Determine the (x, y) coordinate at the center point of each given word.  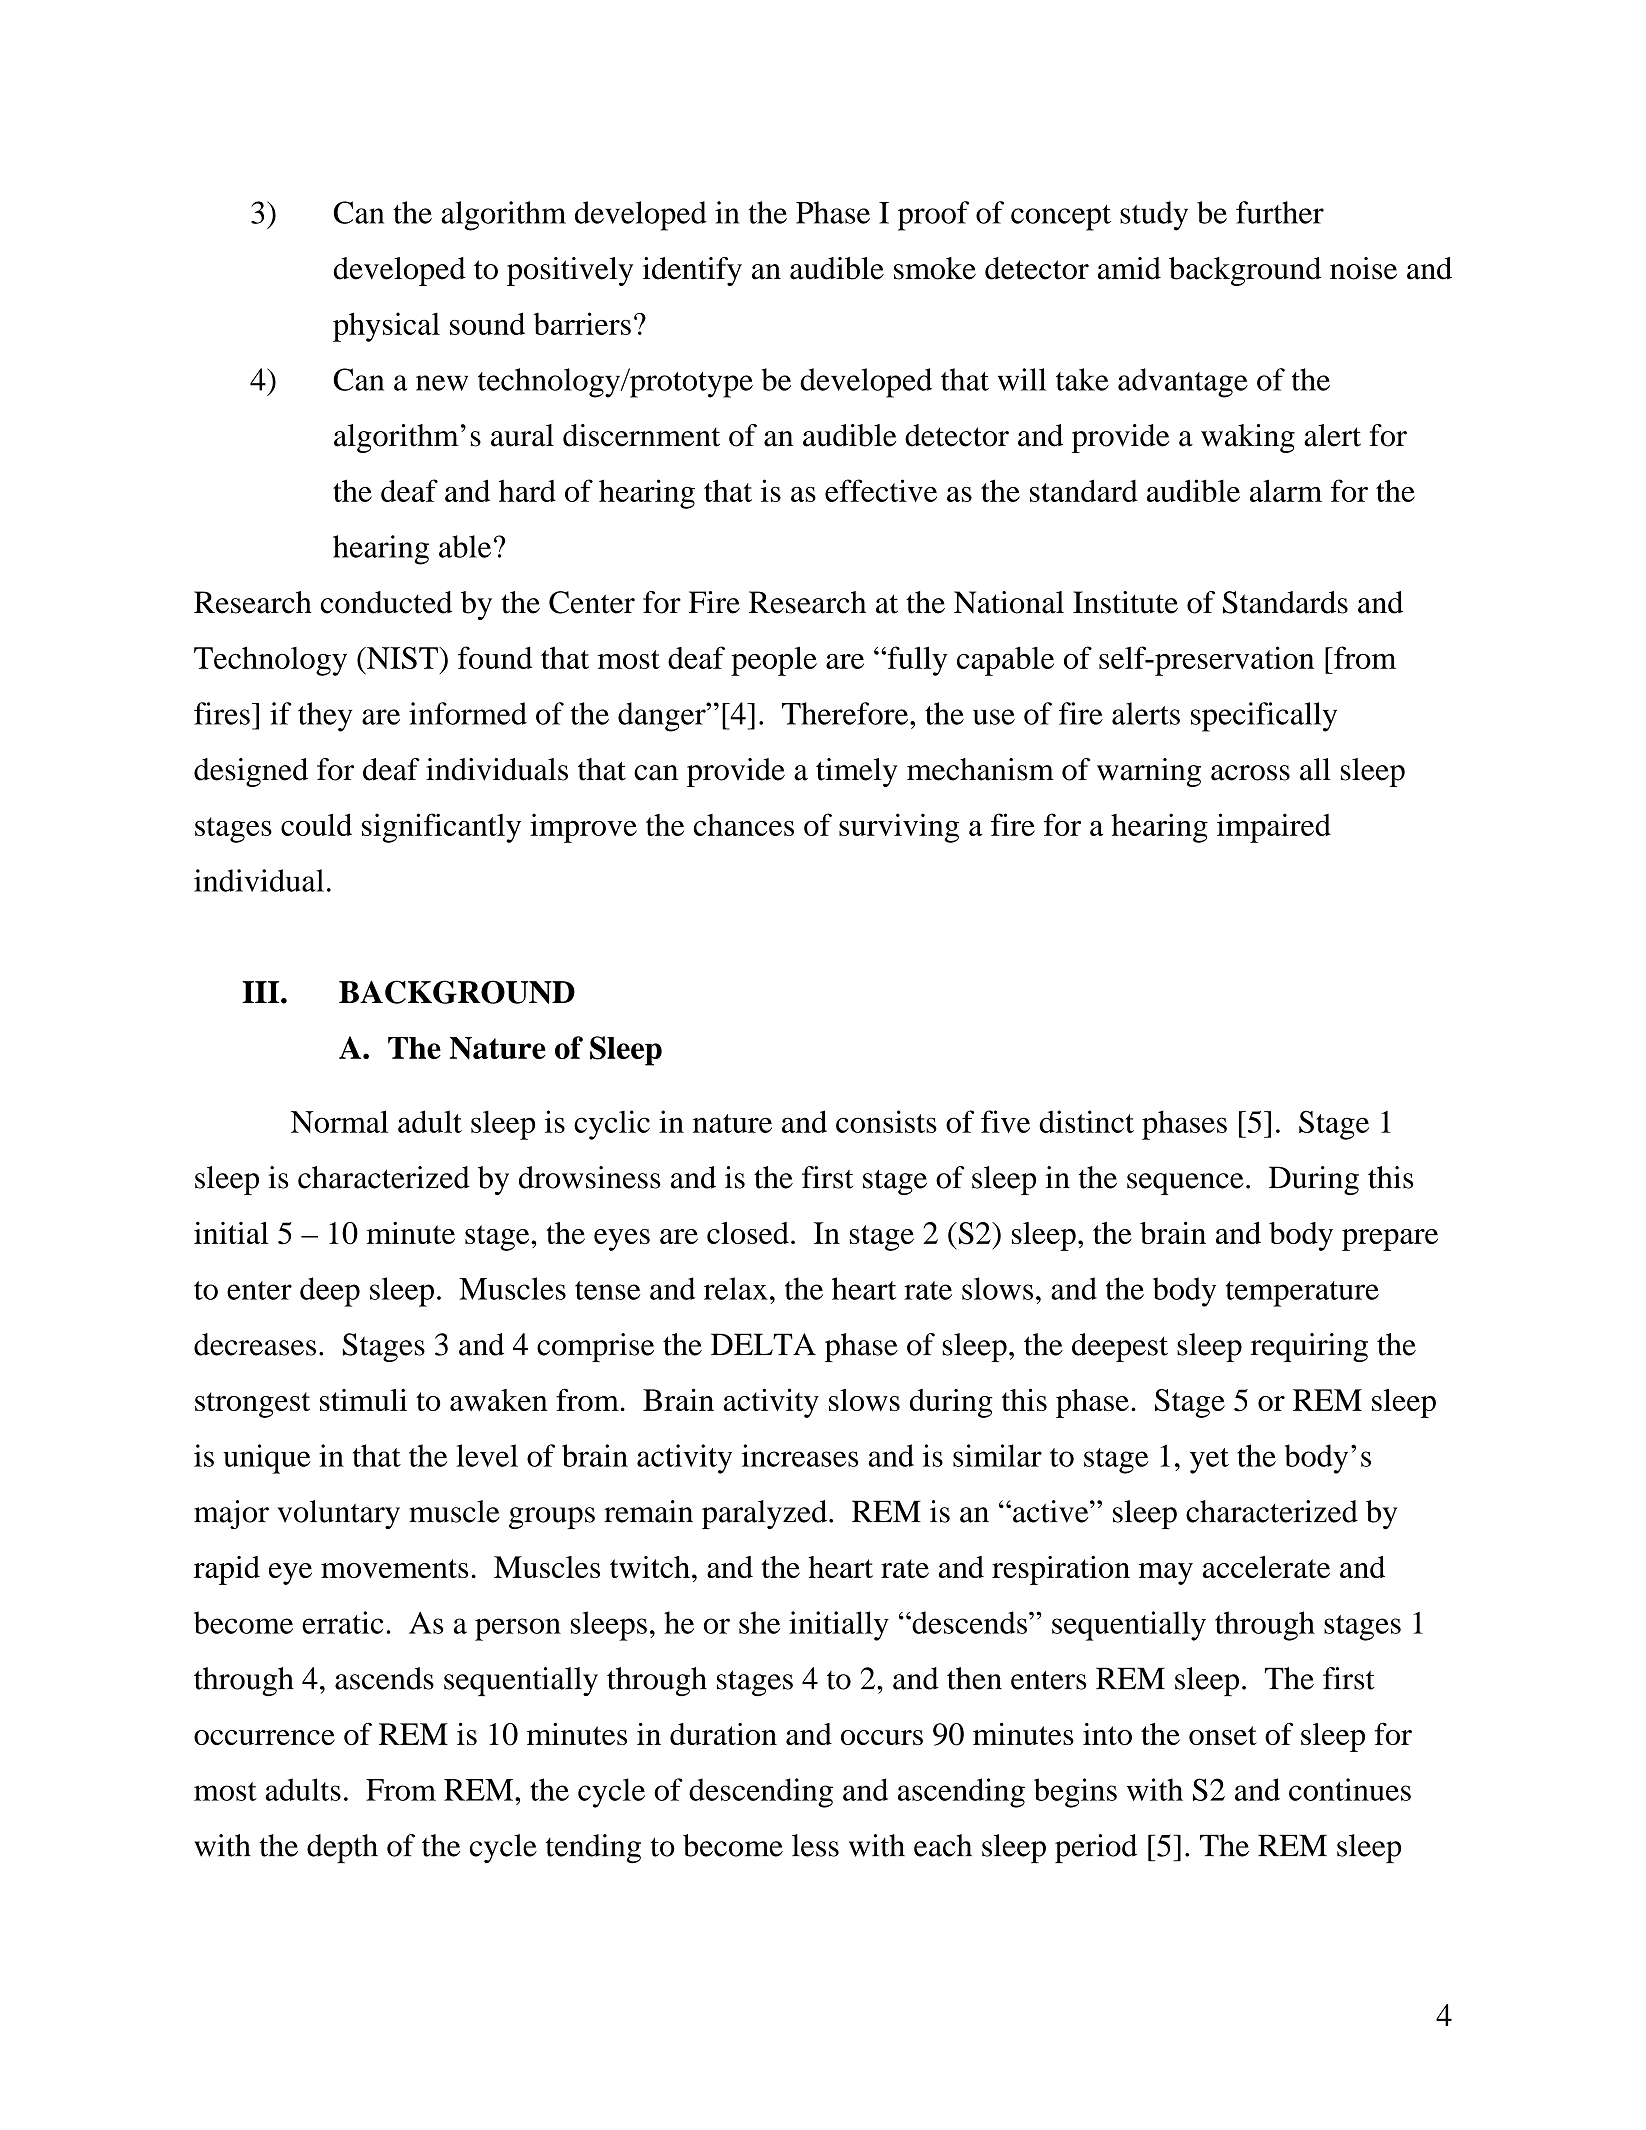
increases (800, 1455)
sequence (1185, 1184)
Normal (339, 1121)
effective (881, 490)
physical (386, 327)
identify (692, 271)
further (1280, 212)
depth (342, 1848)
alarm (1286, 490)
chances (744, 825)
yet (1209, 1461)
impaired (1274, 828)
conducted (387, 602)
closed (748, 1233)
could (316, 824)
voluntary (338, 1514)
